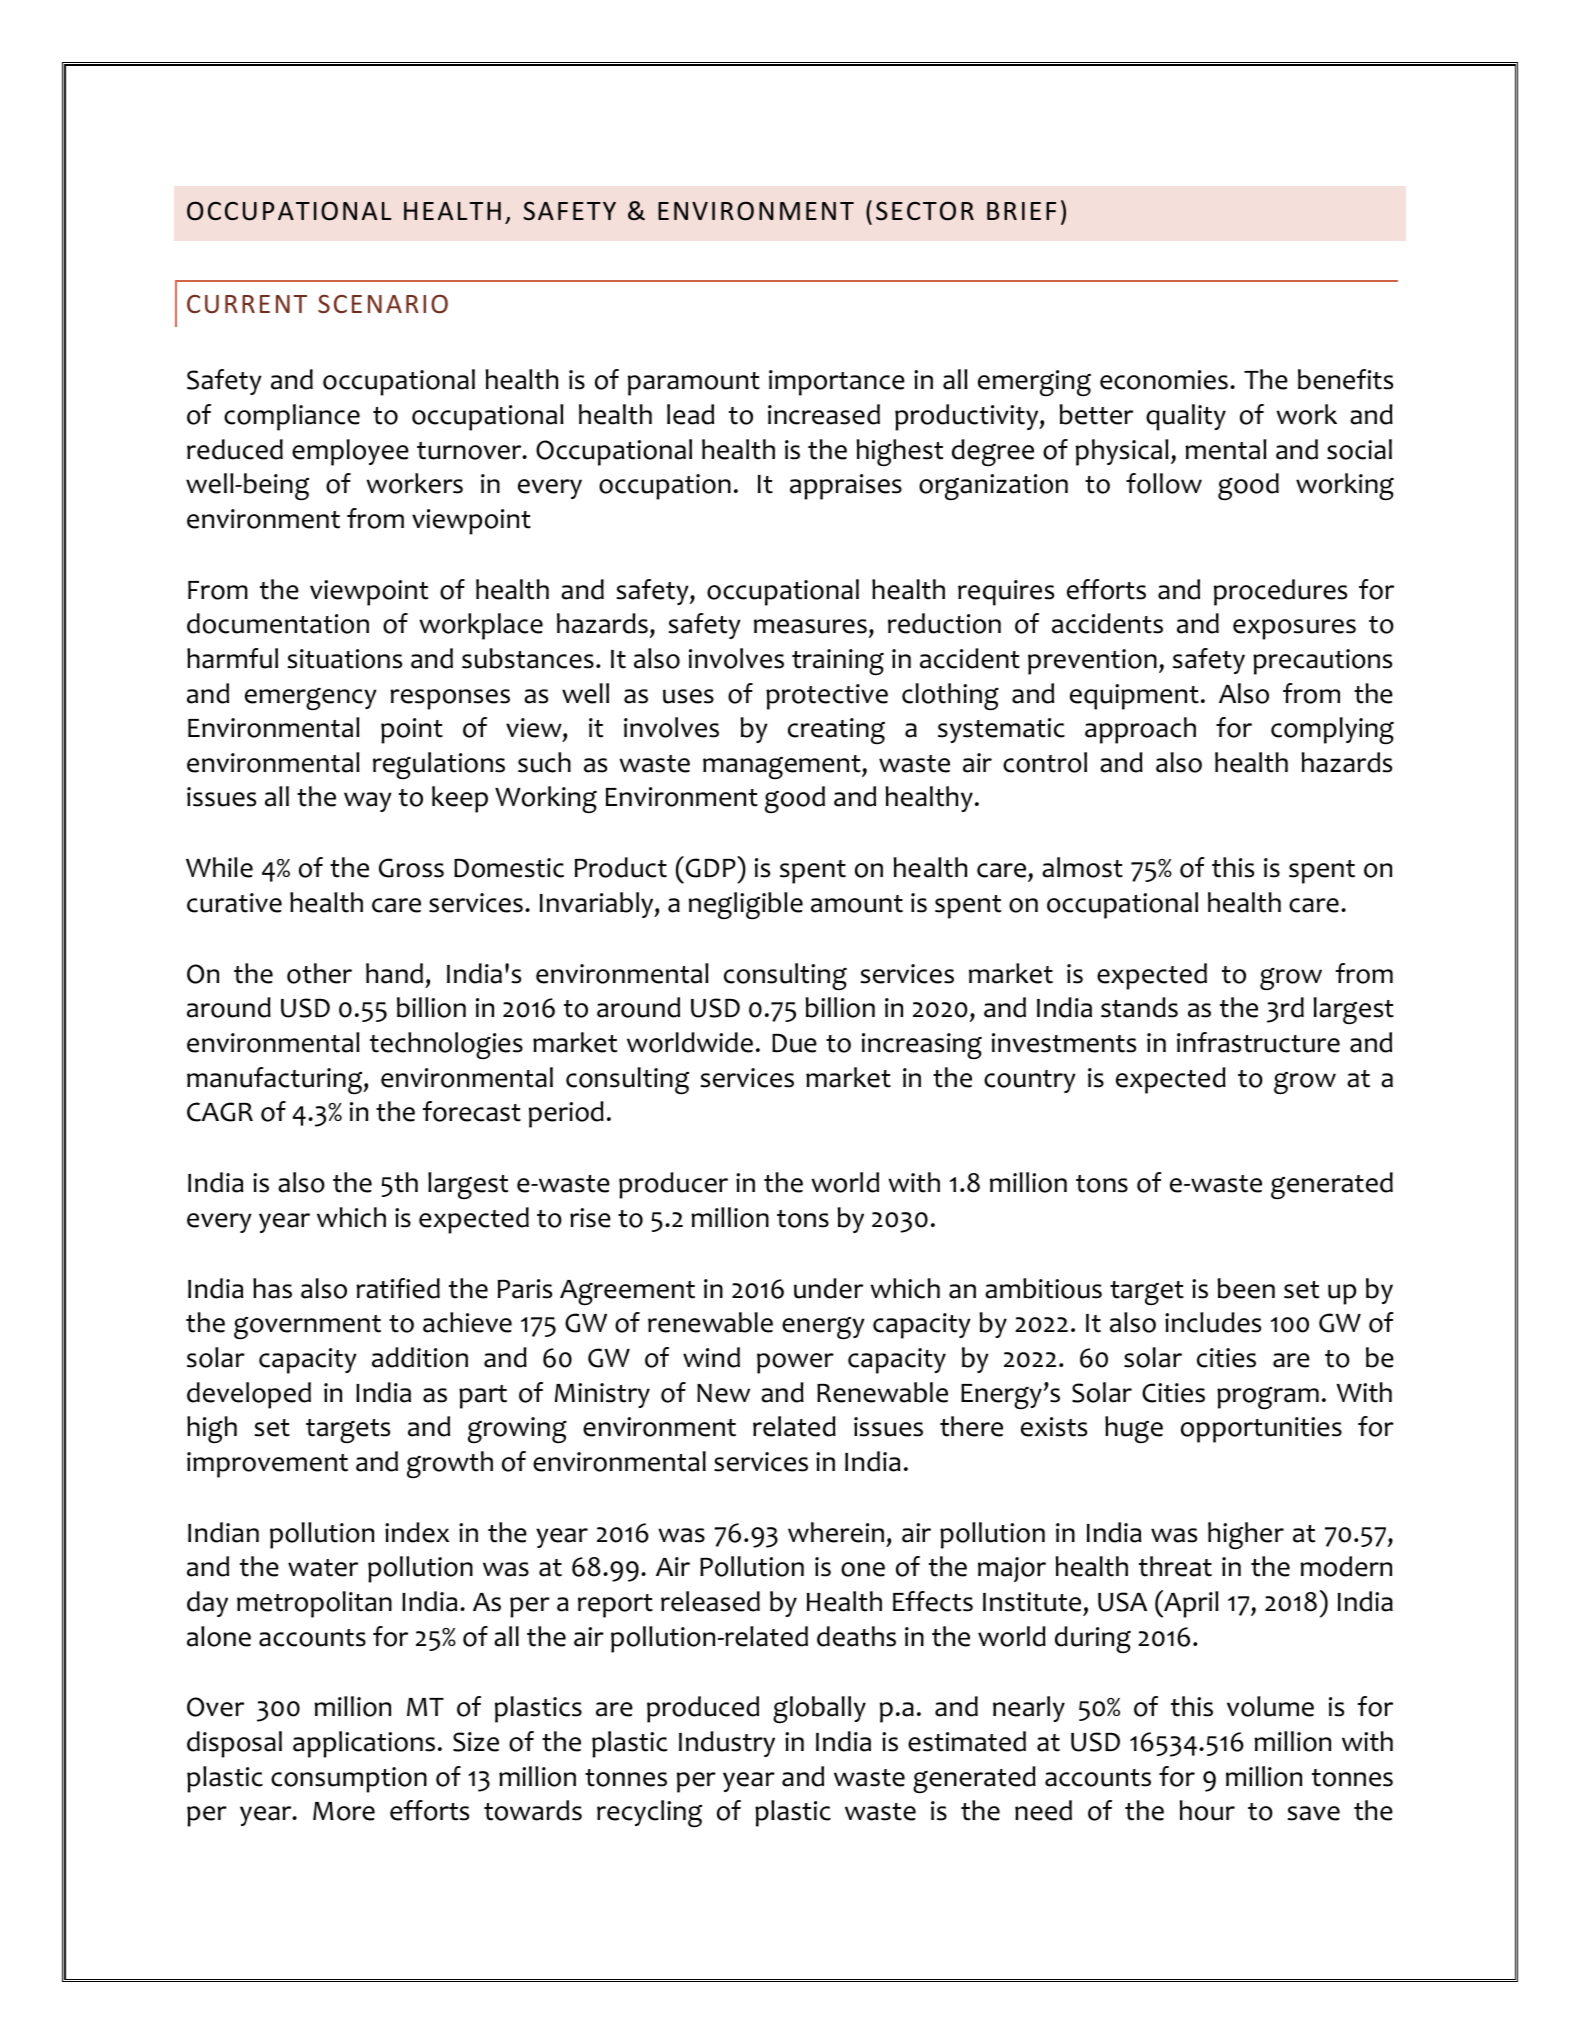 Image resolution: width=1580 pixels, height=2044 pixels. I want to click on Industry, so click(727, 1744).
